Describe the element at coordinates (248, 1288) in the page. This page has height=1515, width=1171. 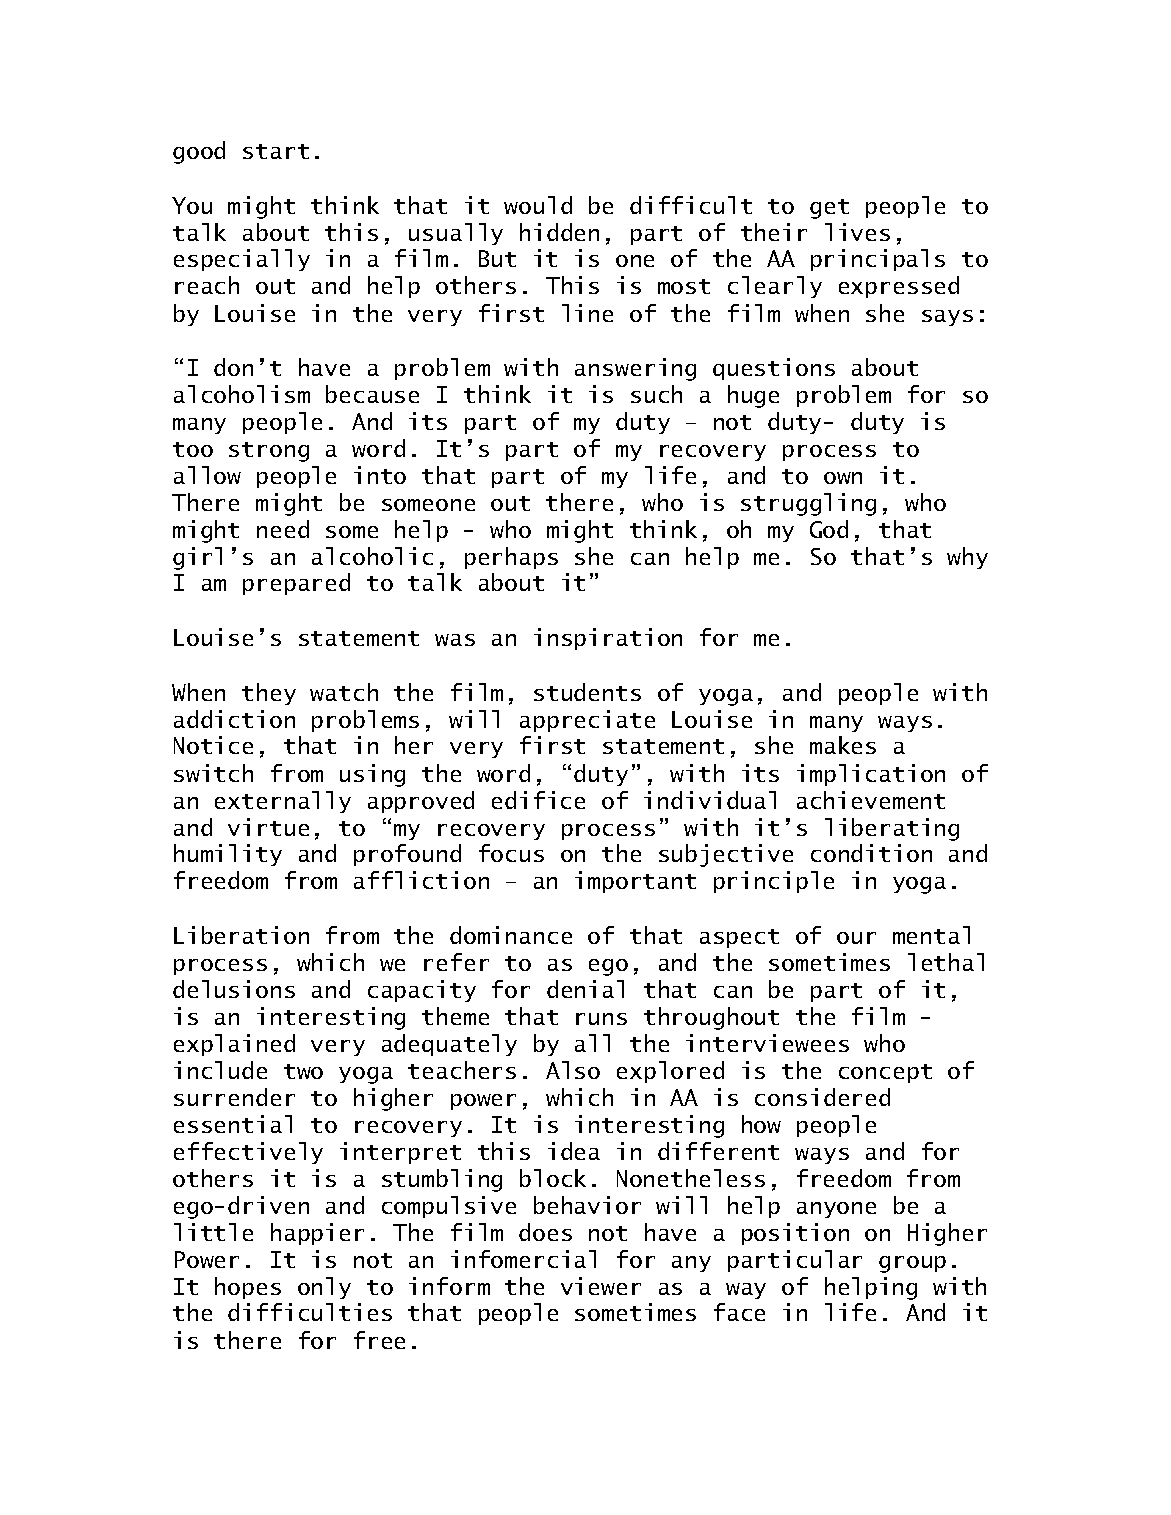
I see `hopes` at that location.
